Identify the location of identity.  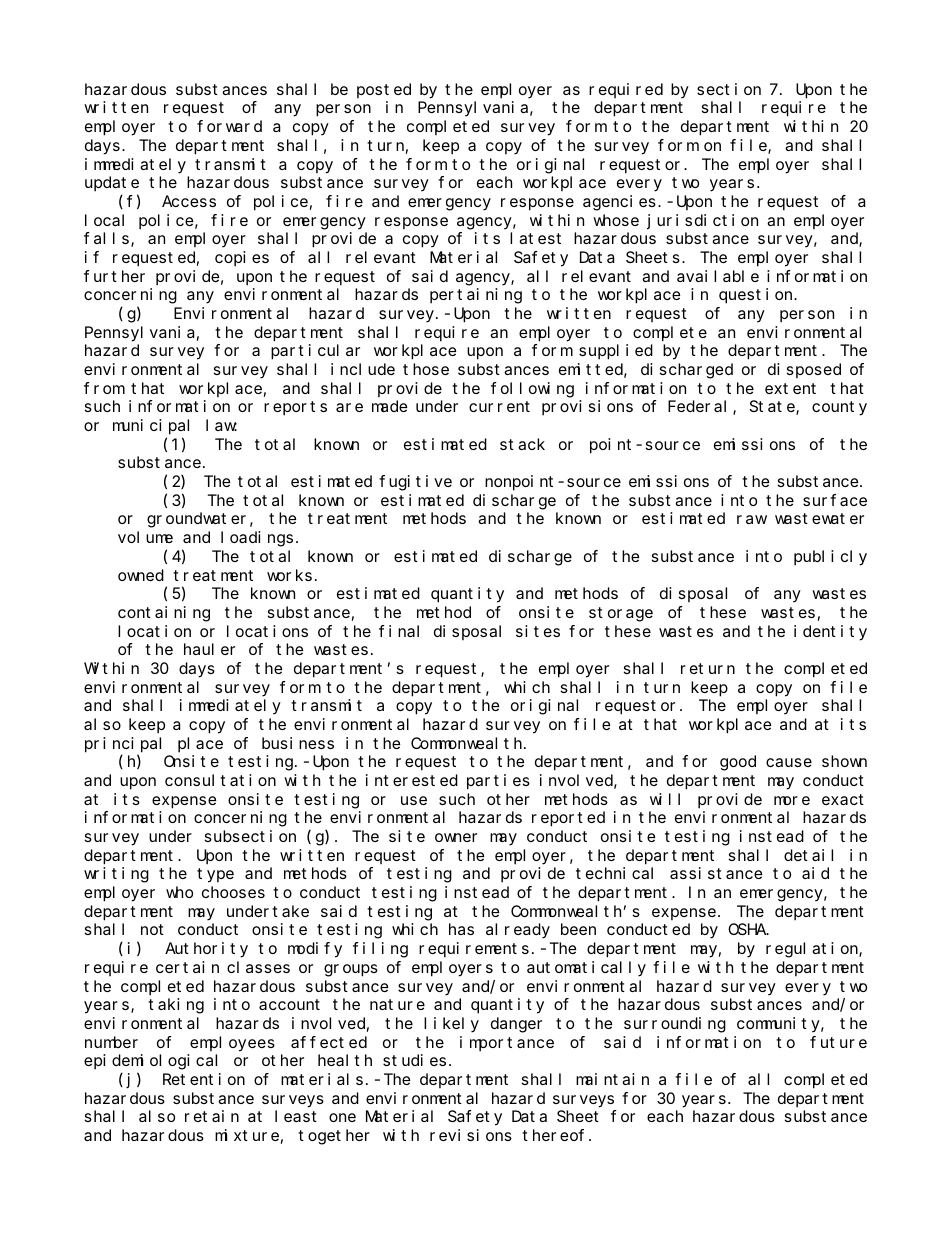
(830, 633).
